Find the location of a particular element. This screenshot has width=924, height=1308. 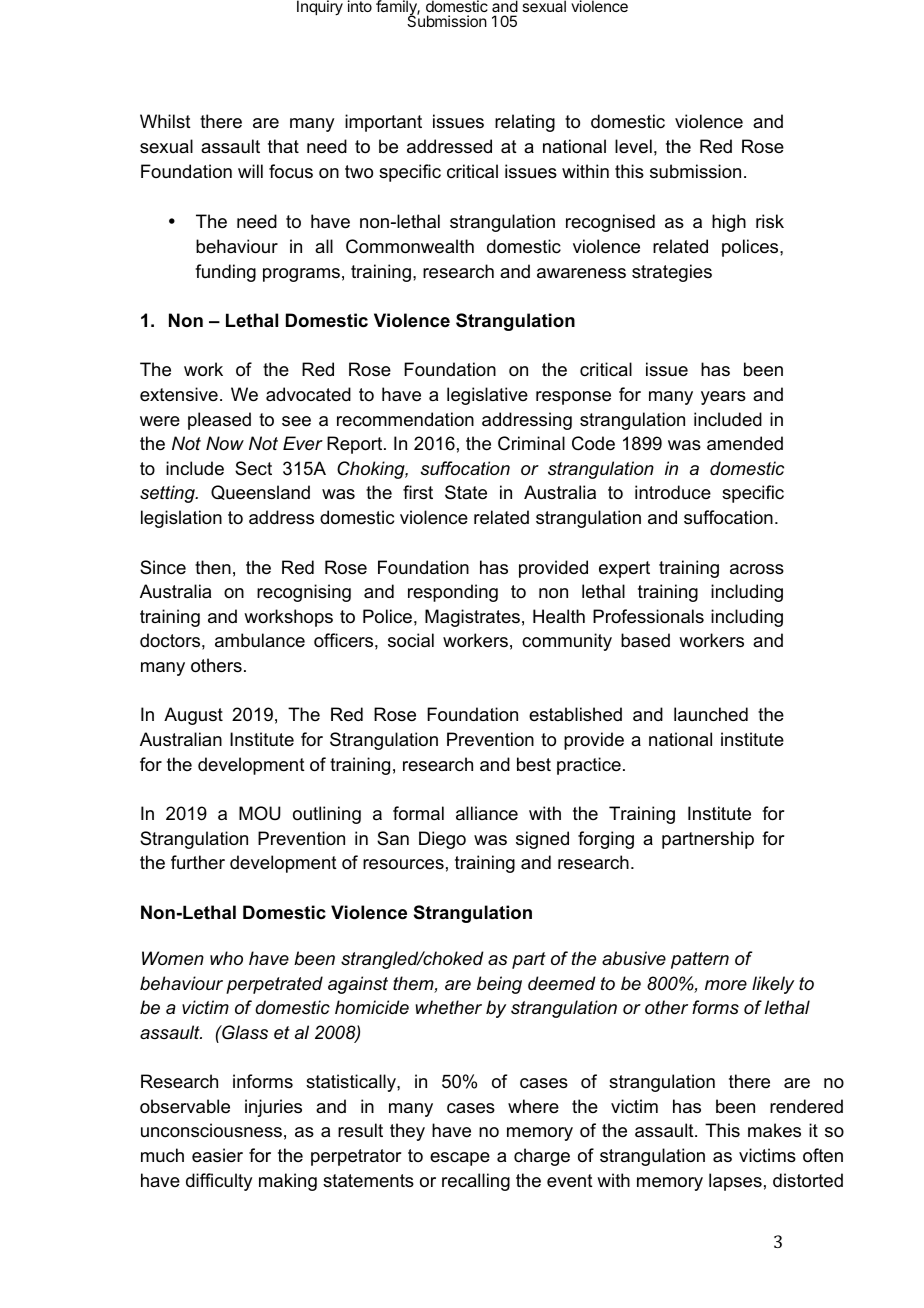

level is located at coordinates (633, 146).
